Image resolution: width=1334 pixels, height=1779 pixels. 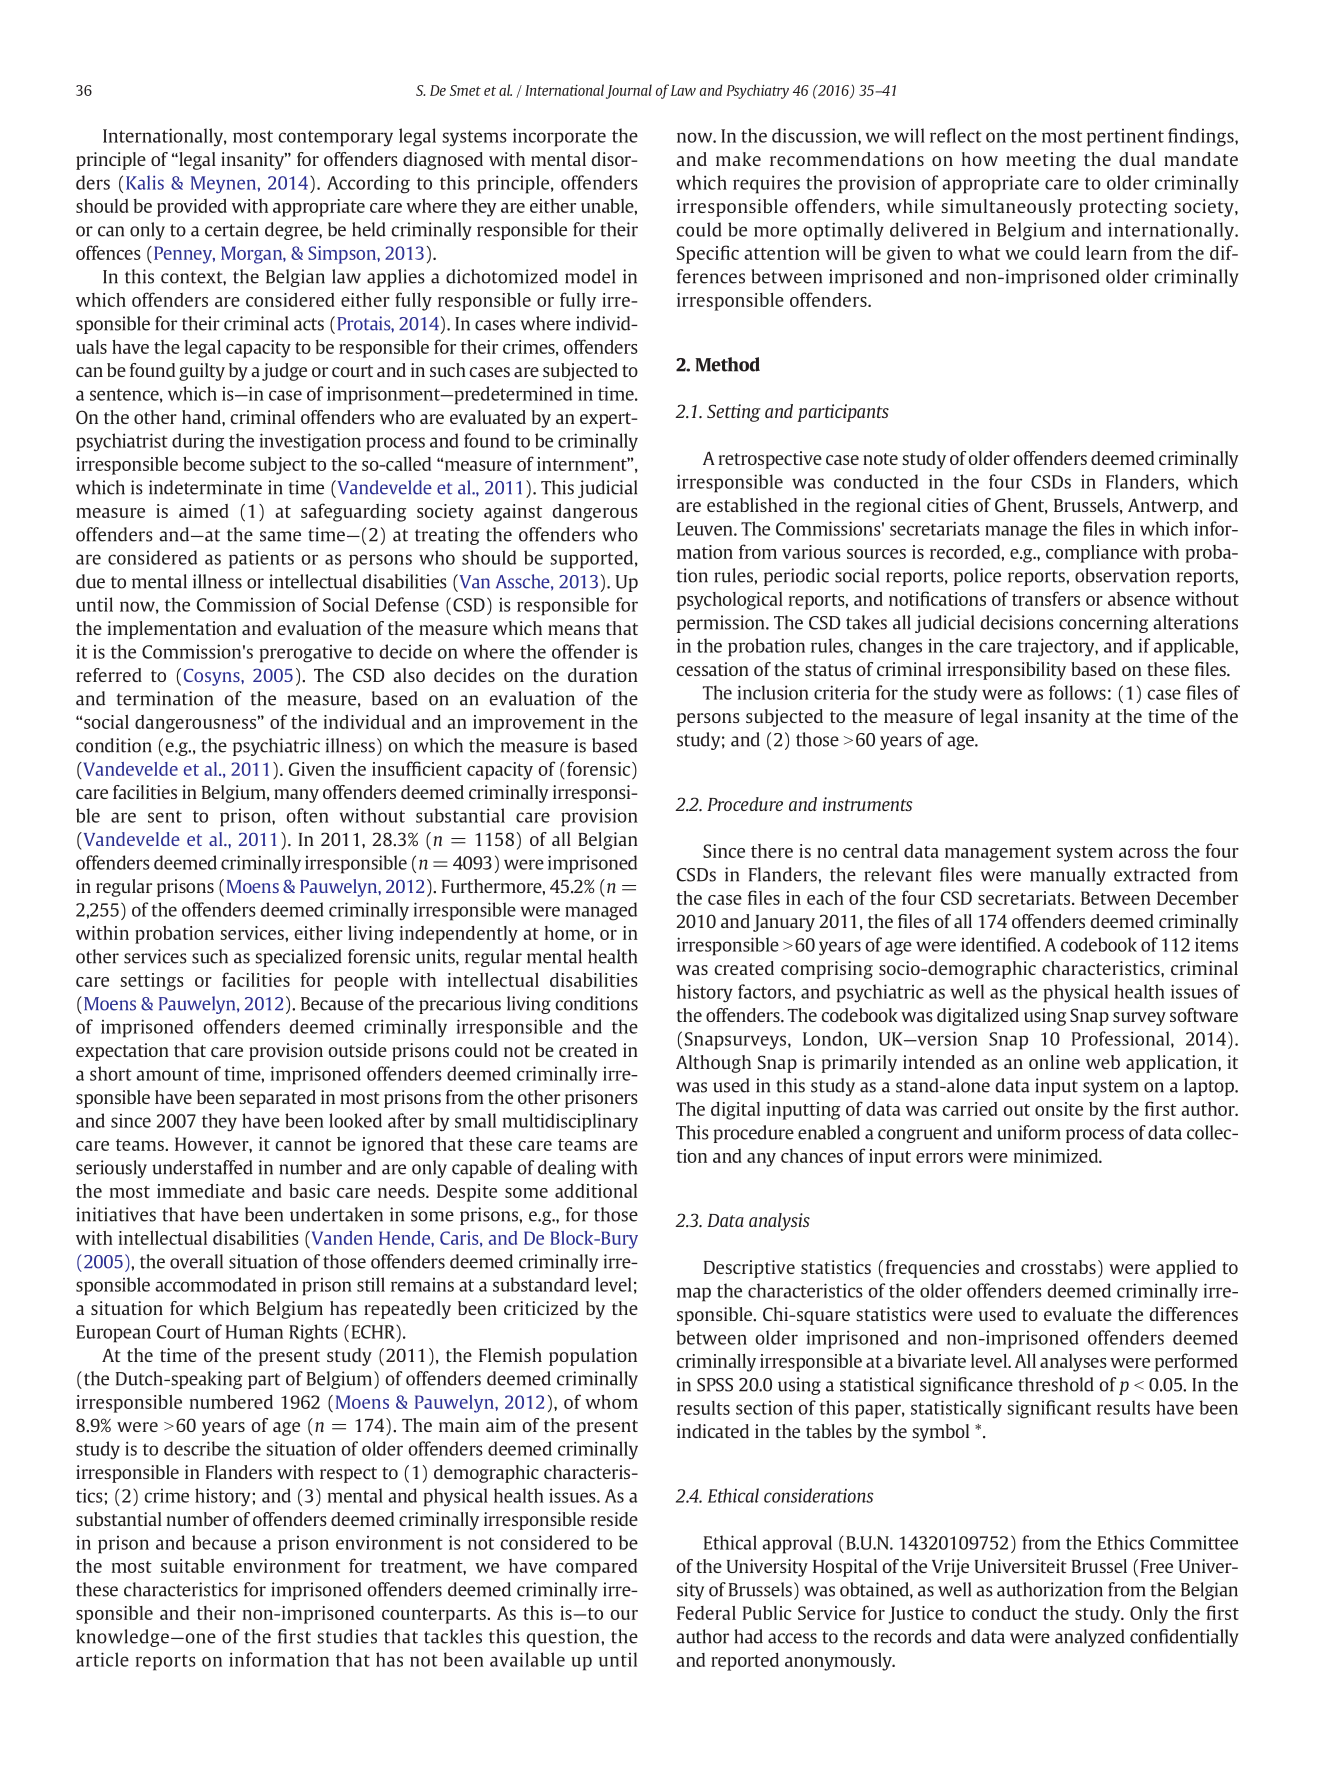 I want to click on overall, so click(x=196, y=1261).
